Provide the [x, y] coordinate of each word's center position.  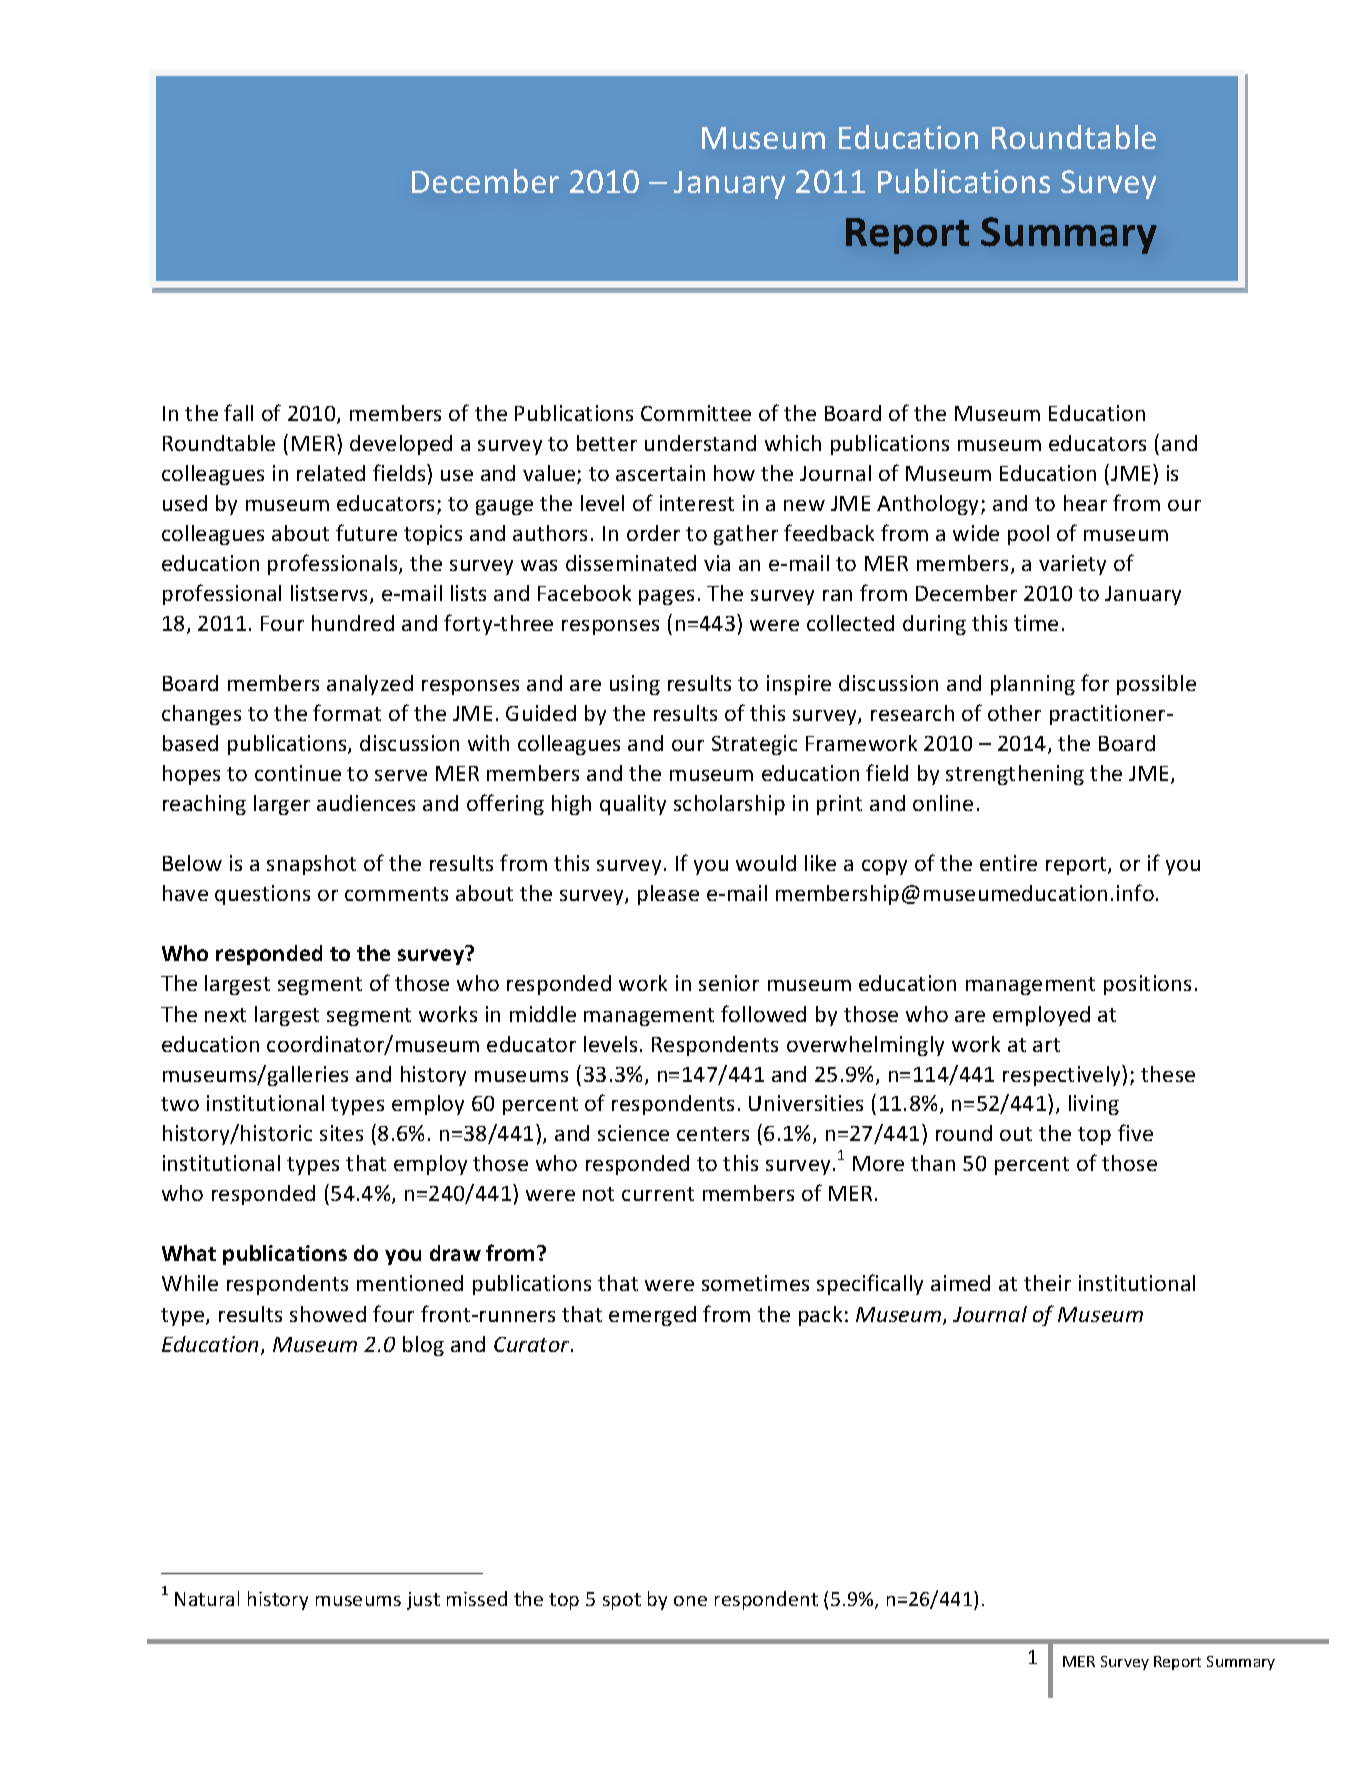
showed [328, 1314]
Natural [207, 1598]
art [1046, 1045]
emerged [652, 1316]
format [347, 712]
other [1014, 713]
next [225, 1015]
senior [729, 983]
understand [700, 443]
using [635, 685]
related [331, 473]
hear [1085, 503]
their [1047, 1283]
